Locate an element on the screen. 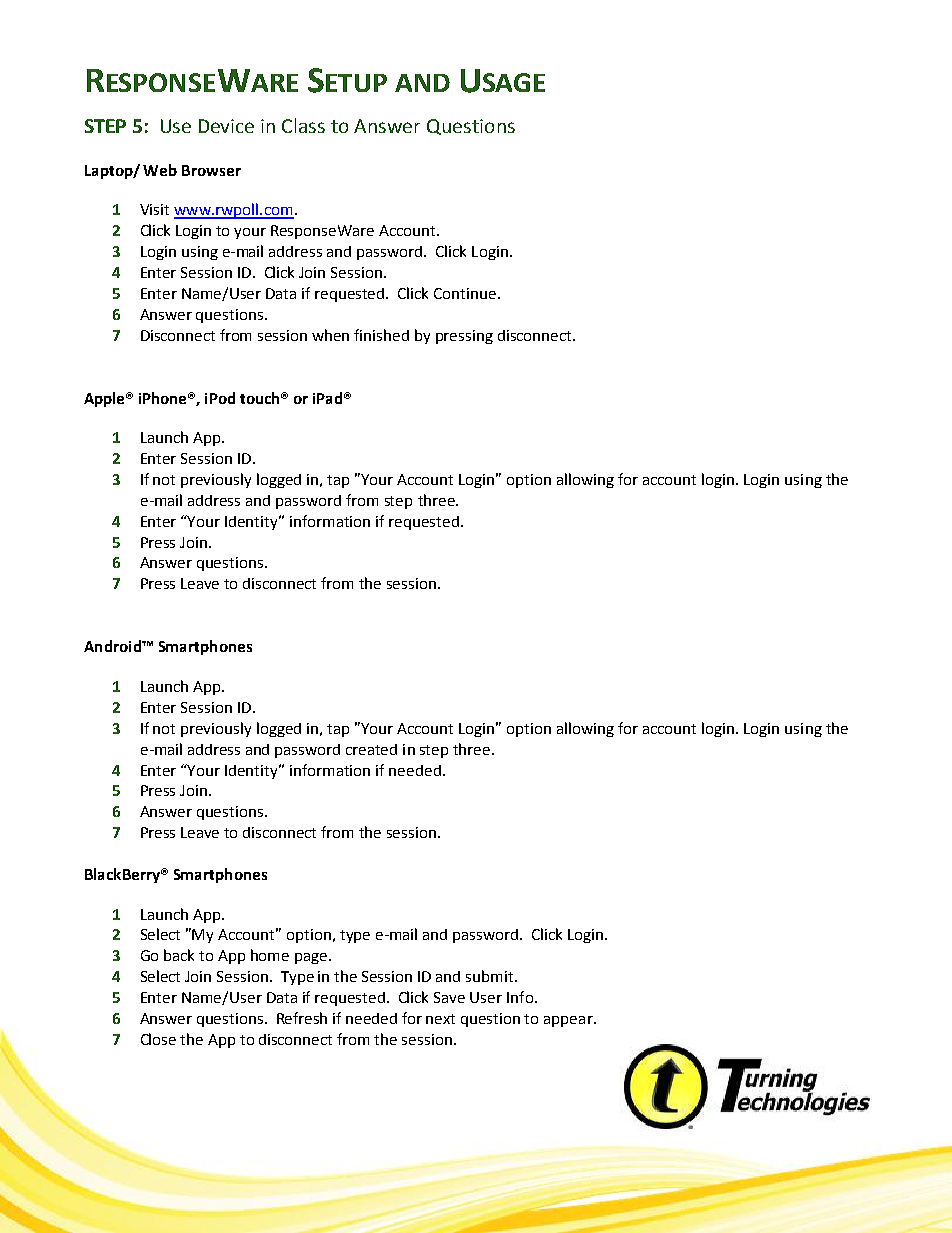 This screenshot has width=952, height=1233. Class is located at coordinates (303, 125).
